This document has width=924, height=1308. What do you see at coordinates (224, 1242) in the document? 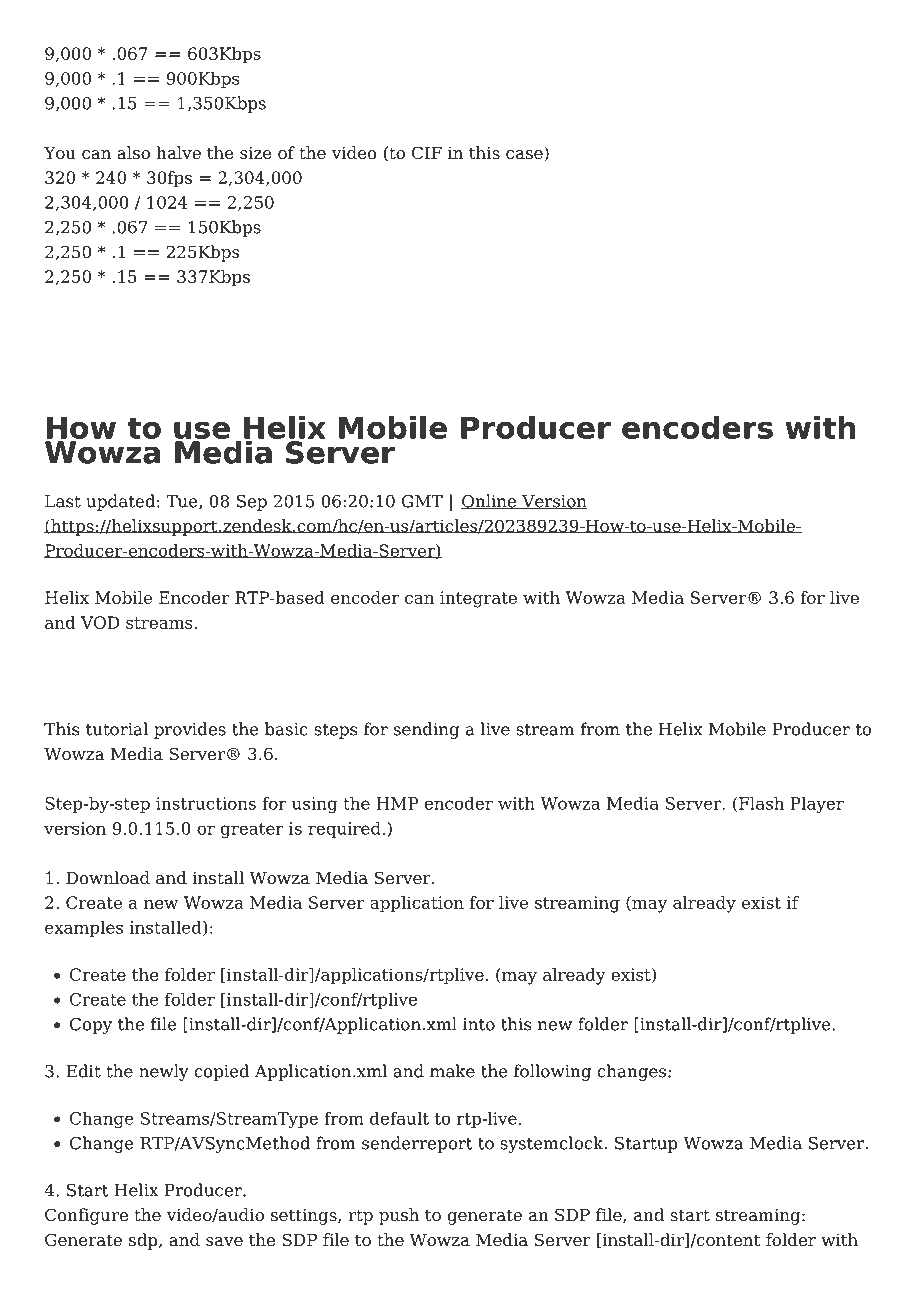
I see `save` at bounding box center [224, 1242].
